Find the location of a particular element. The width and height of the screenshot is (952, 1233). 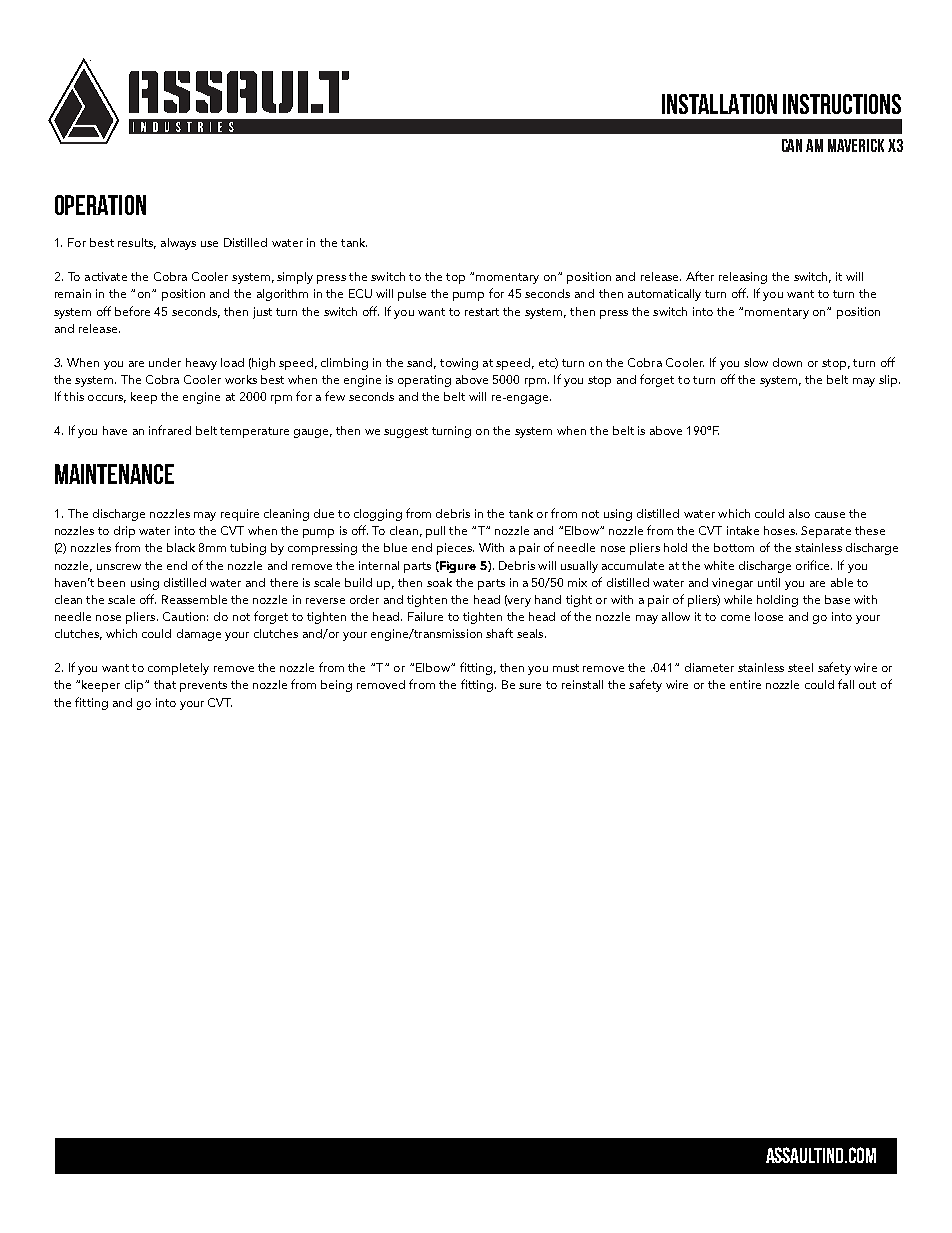

works is located at coordinates (241, 379).
